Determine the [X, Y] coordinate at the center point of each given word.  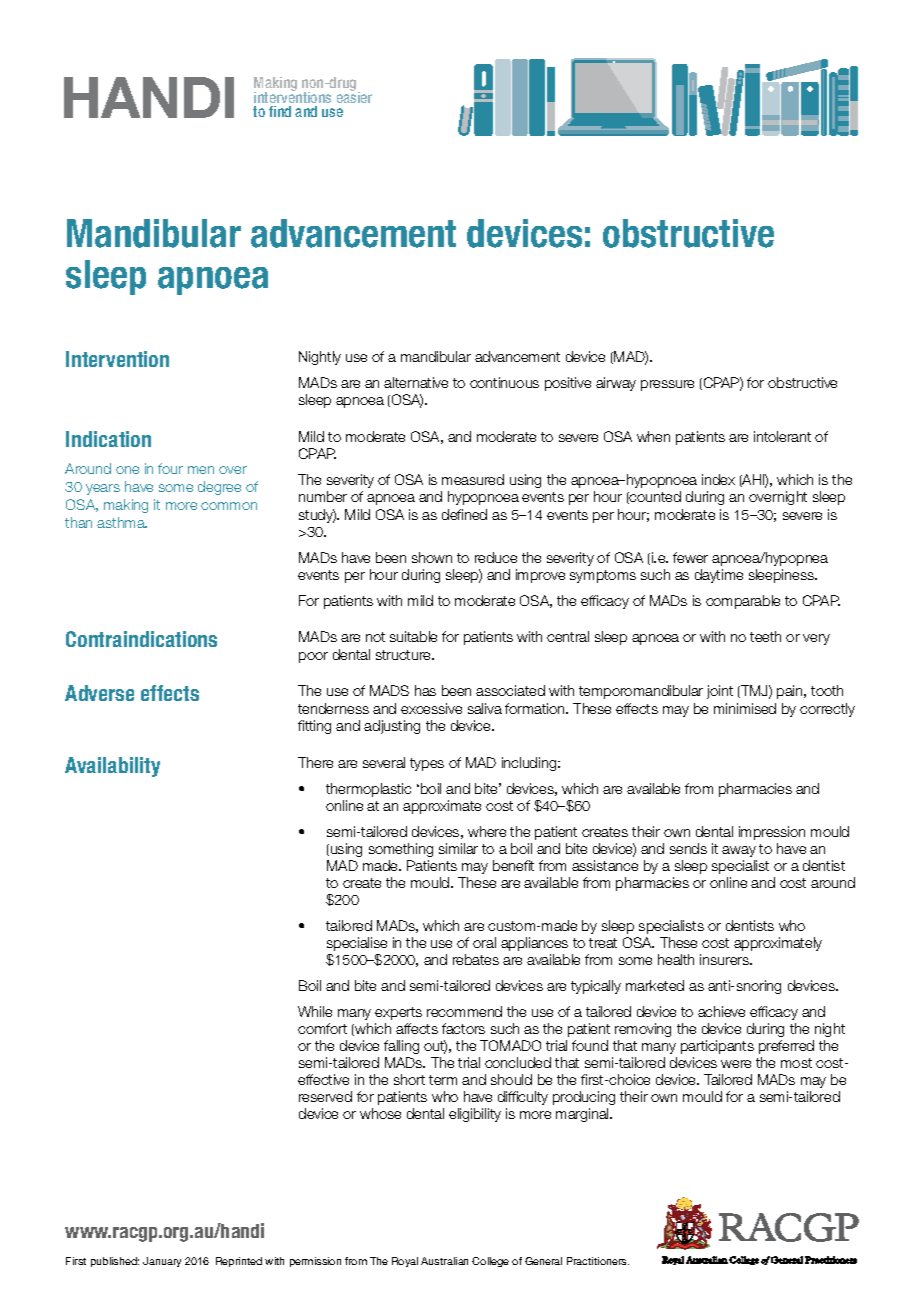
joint [720, 692]
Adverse [99, 693]
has [425, 690]
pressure [667, 385]
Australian [444, 1261]
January [162, 1262]
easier [354, 96]
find [280, 111]
